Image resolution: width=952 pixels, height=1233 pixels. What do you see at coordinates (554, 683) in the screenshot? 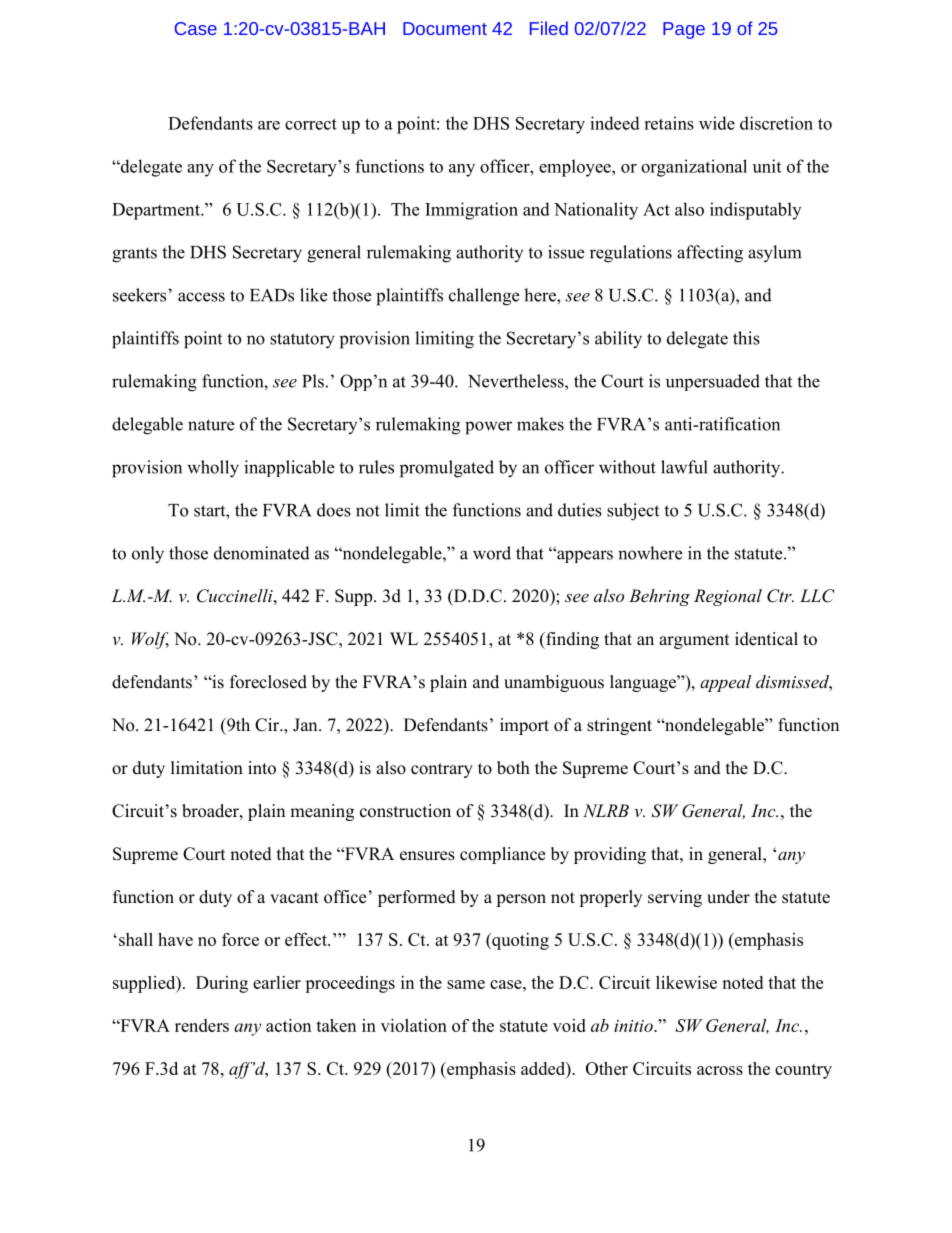
I see `unambiguous` at bounding box center [554, 683].
